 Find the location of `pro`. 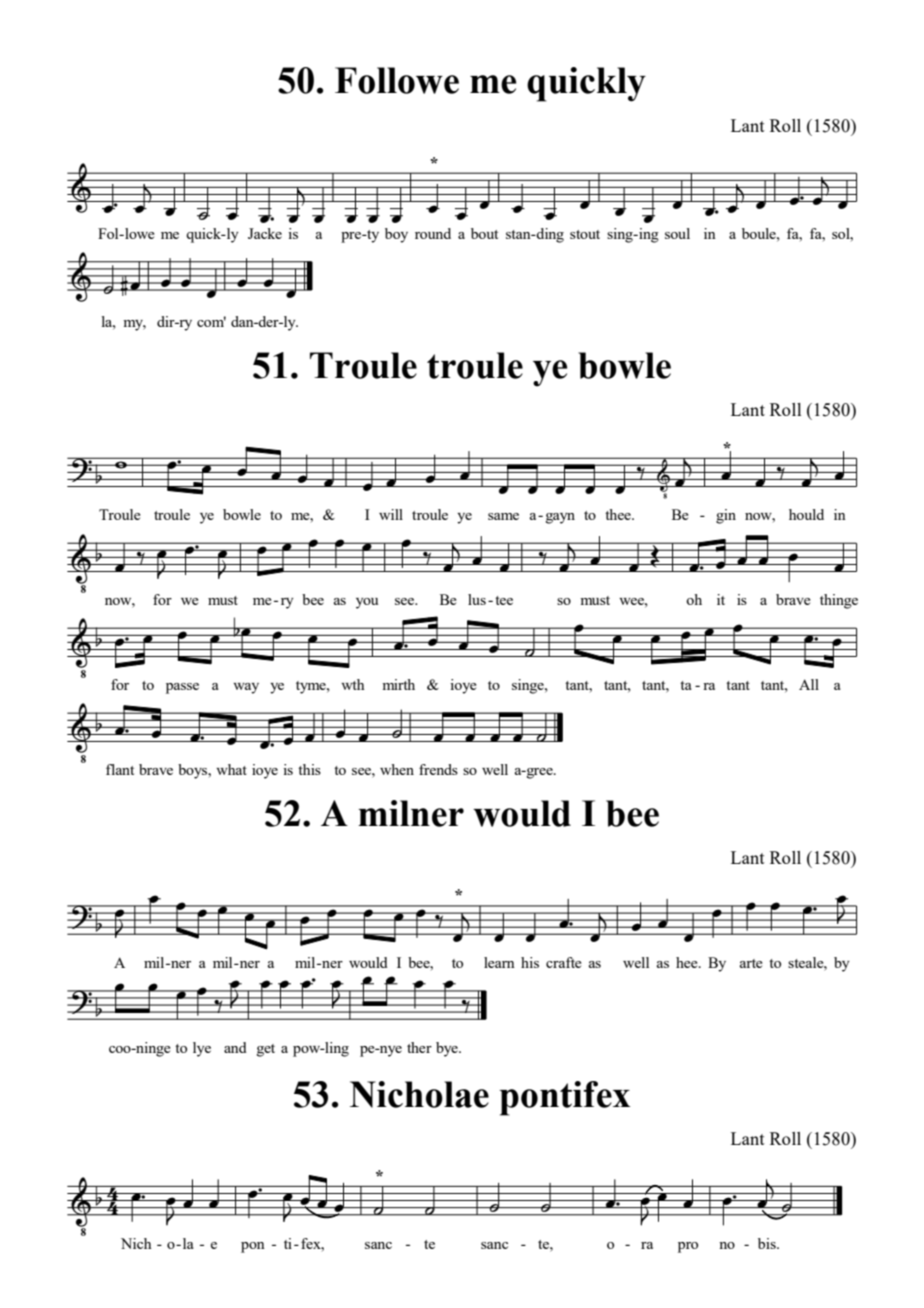

pro is located at coordinates (688, 1247).
